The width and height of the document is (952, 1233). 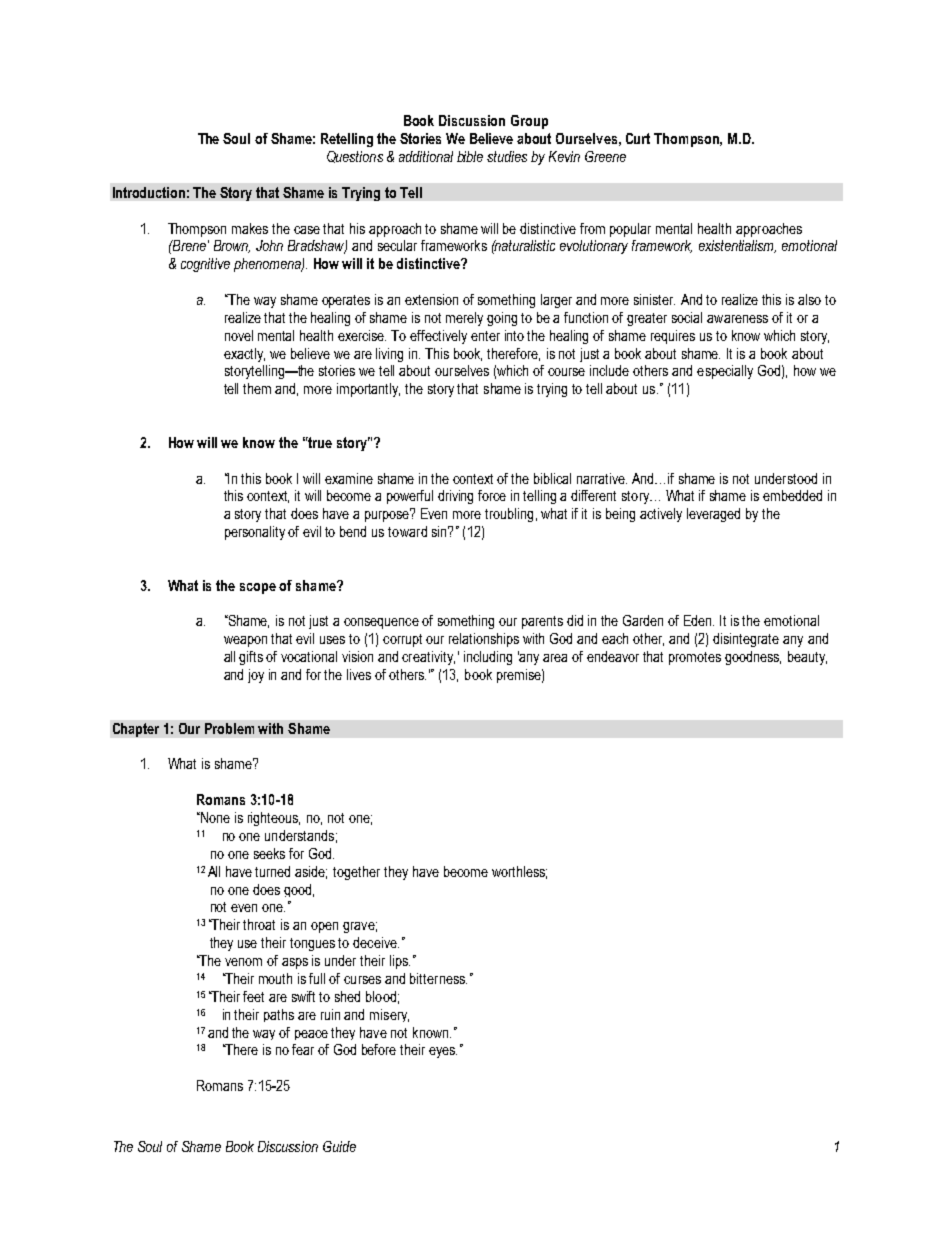 What do you see at coordinates (245, 641) in the document?
I see `weapon` at bounding box center [245, 641].
